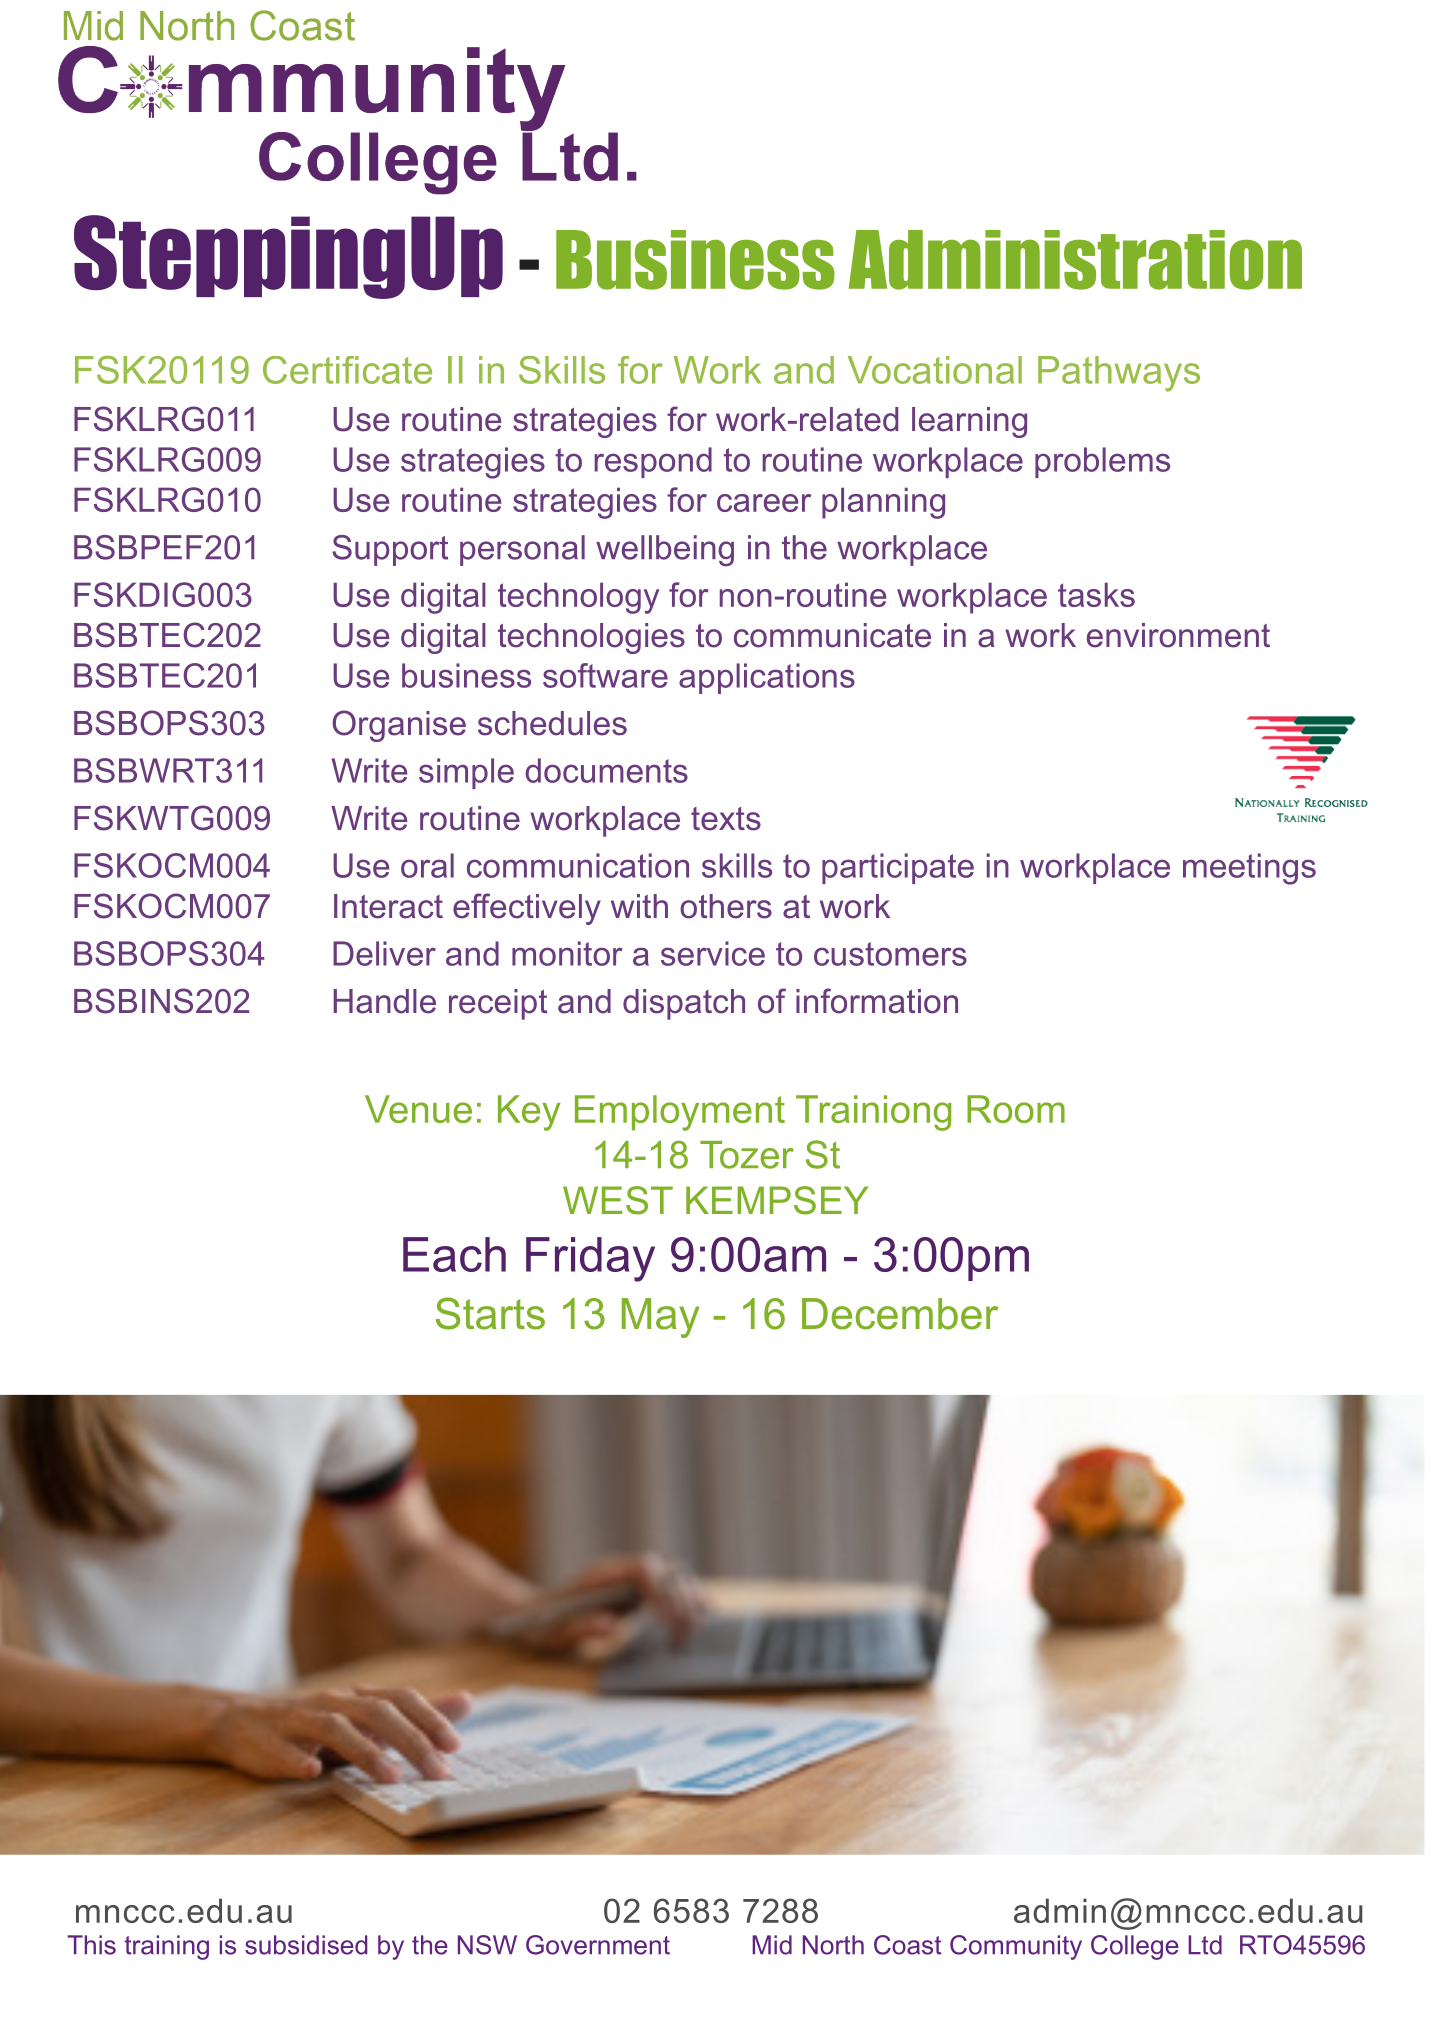 Image resolution: width=1429 pixels, height=2021 pixels. What do you see at coordinates (490, 1313) in the document?
I see `Starts` at bounding box center [490, 1313].
